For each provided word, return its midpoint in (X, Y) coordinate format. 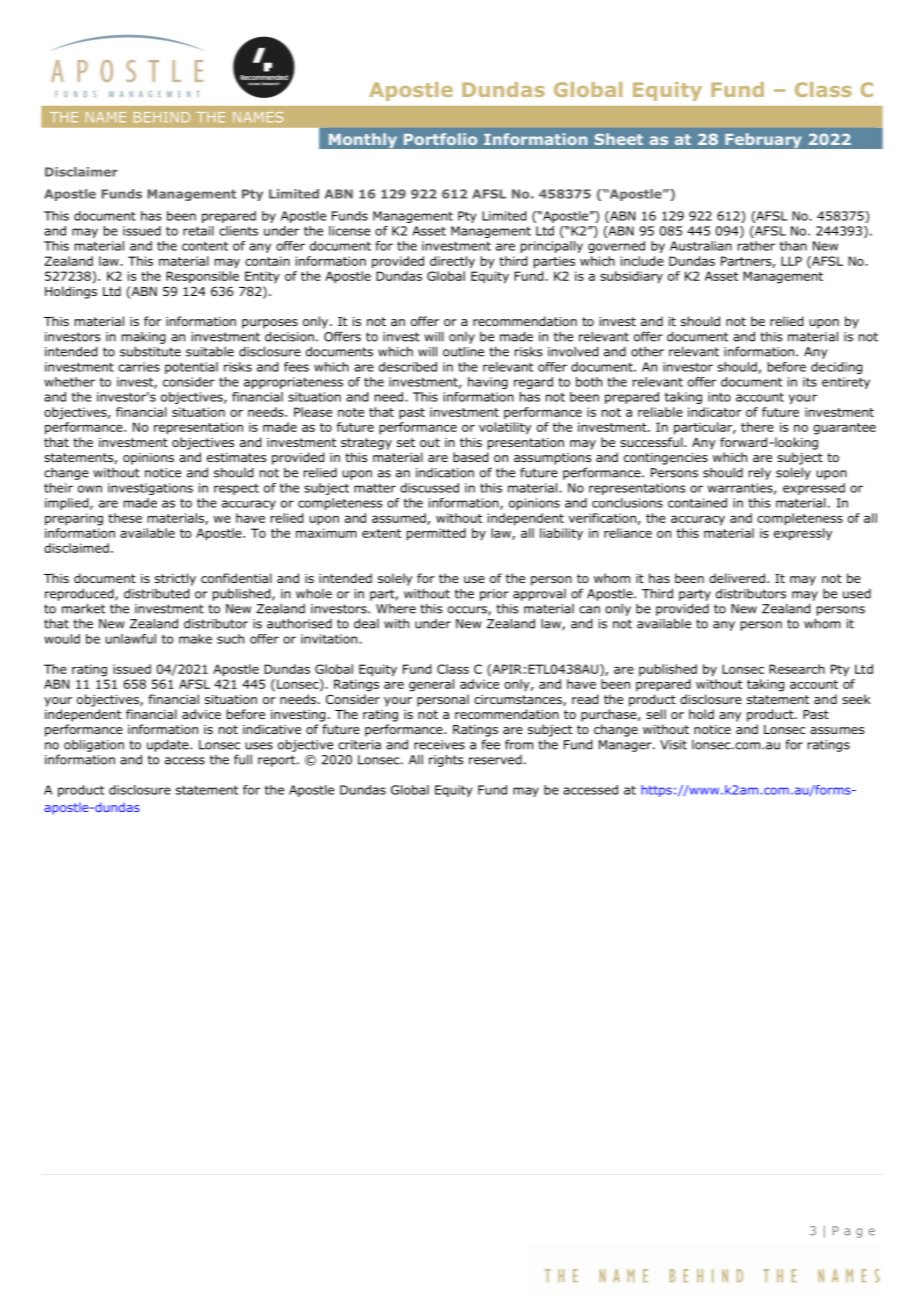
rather (756, 246)
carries (139, 367)
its (810, 382)
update (169, 745)
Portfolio (440, 139)
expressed (814, 489)
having (488, 383)
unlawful (131, 639)
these (125, 518)
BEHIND (162, 117)
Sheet (618, 139)
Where (396, 609)
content (205, 246)
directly (452, 262)
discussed (429, 488)
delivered (737, 578)
